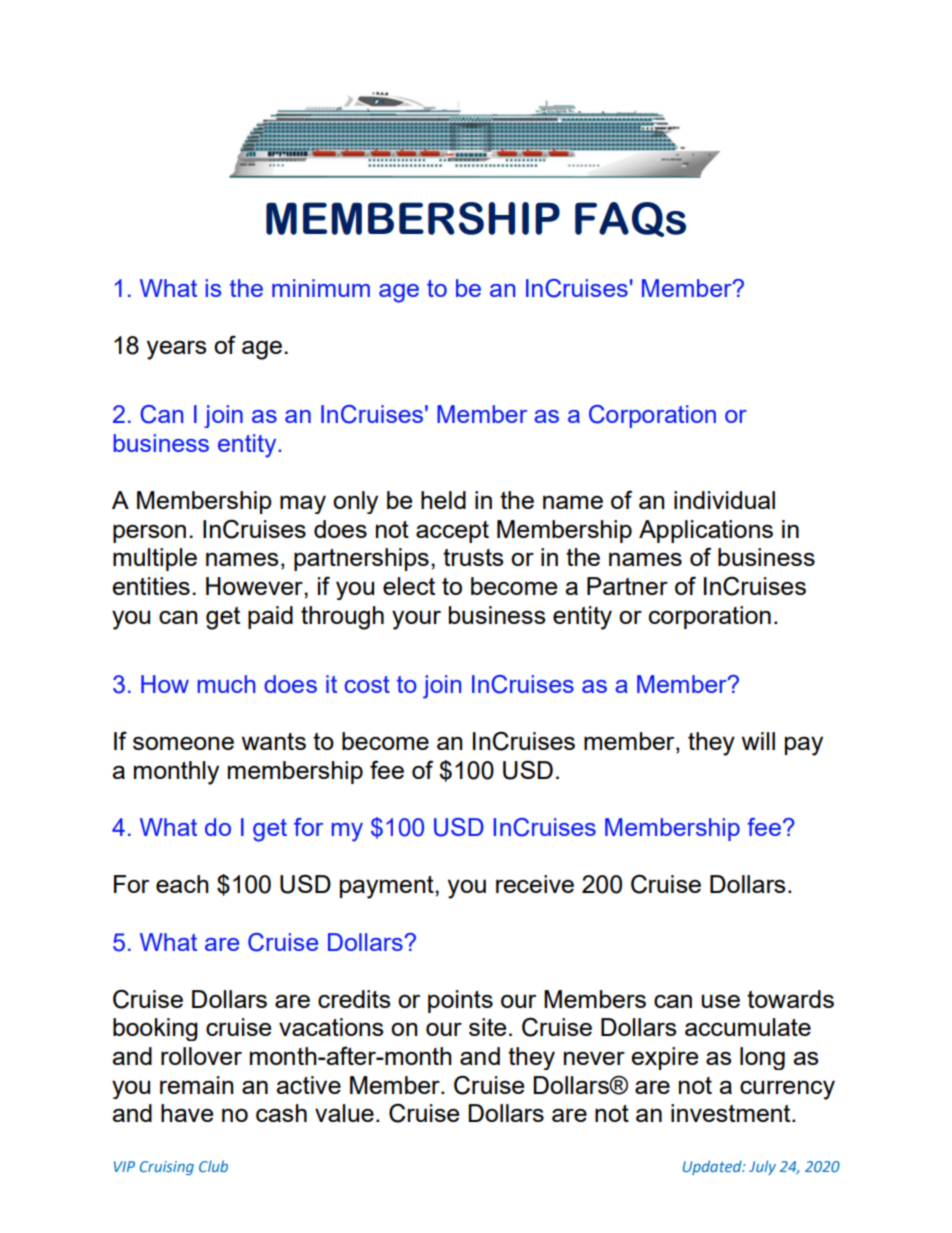 The width and height of the document is (952, 1233). What do you see at coordinates (213, 1166) in the document?
I see `Club` at bounding box center [213, 1166].
